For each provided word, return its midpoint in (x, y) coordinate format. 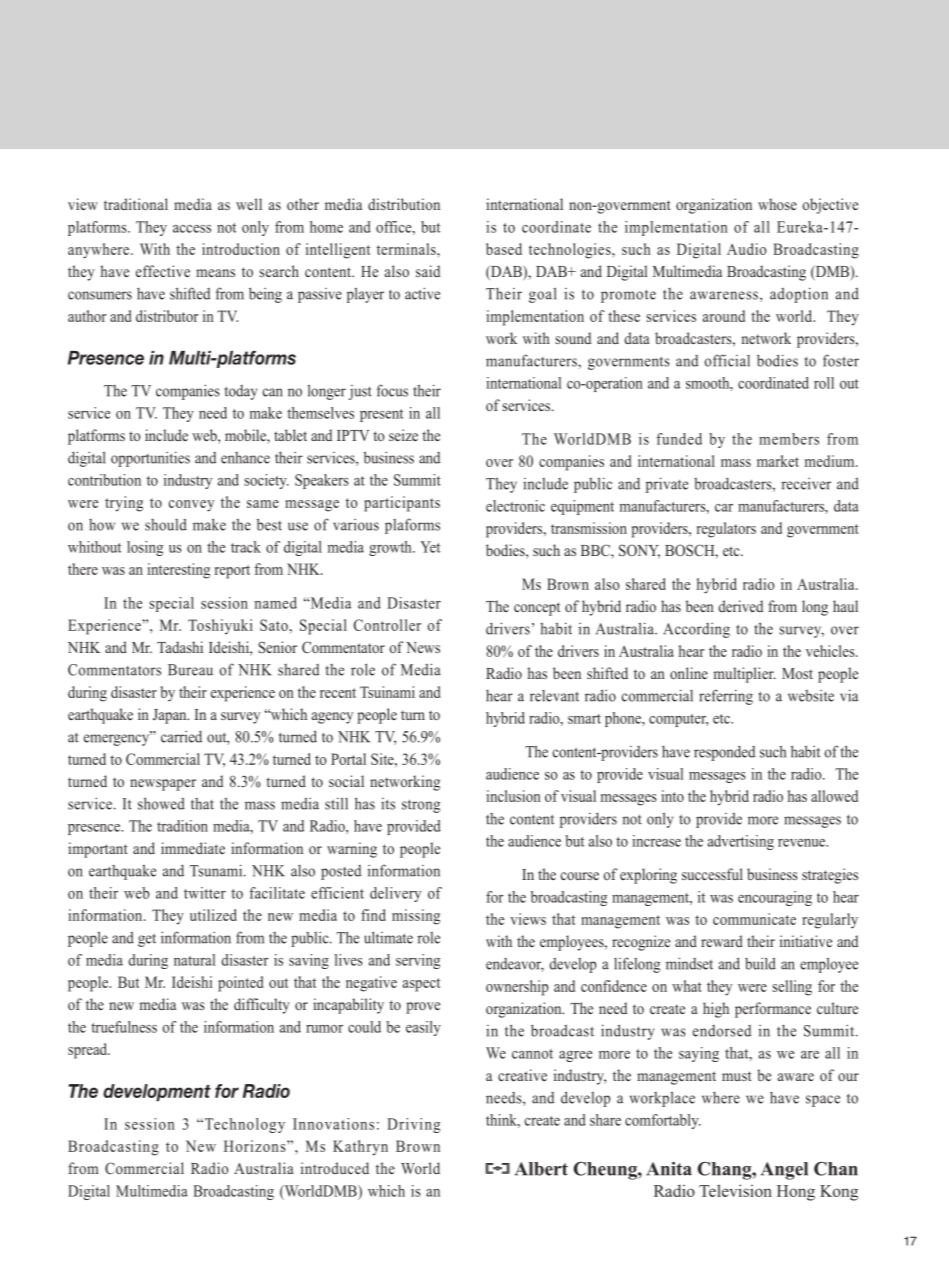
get (147, 940)
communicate (754, 919)
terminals (407, 249)
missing (416, 917)
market (778, 461)
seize (403, 435)
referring (726, 697)
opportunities (150, 459)
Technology (243, 1125)
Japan (171, 716)
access (192, 229)
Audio (746, 249)
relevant (554, 696)
